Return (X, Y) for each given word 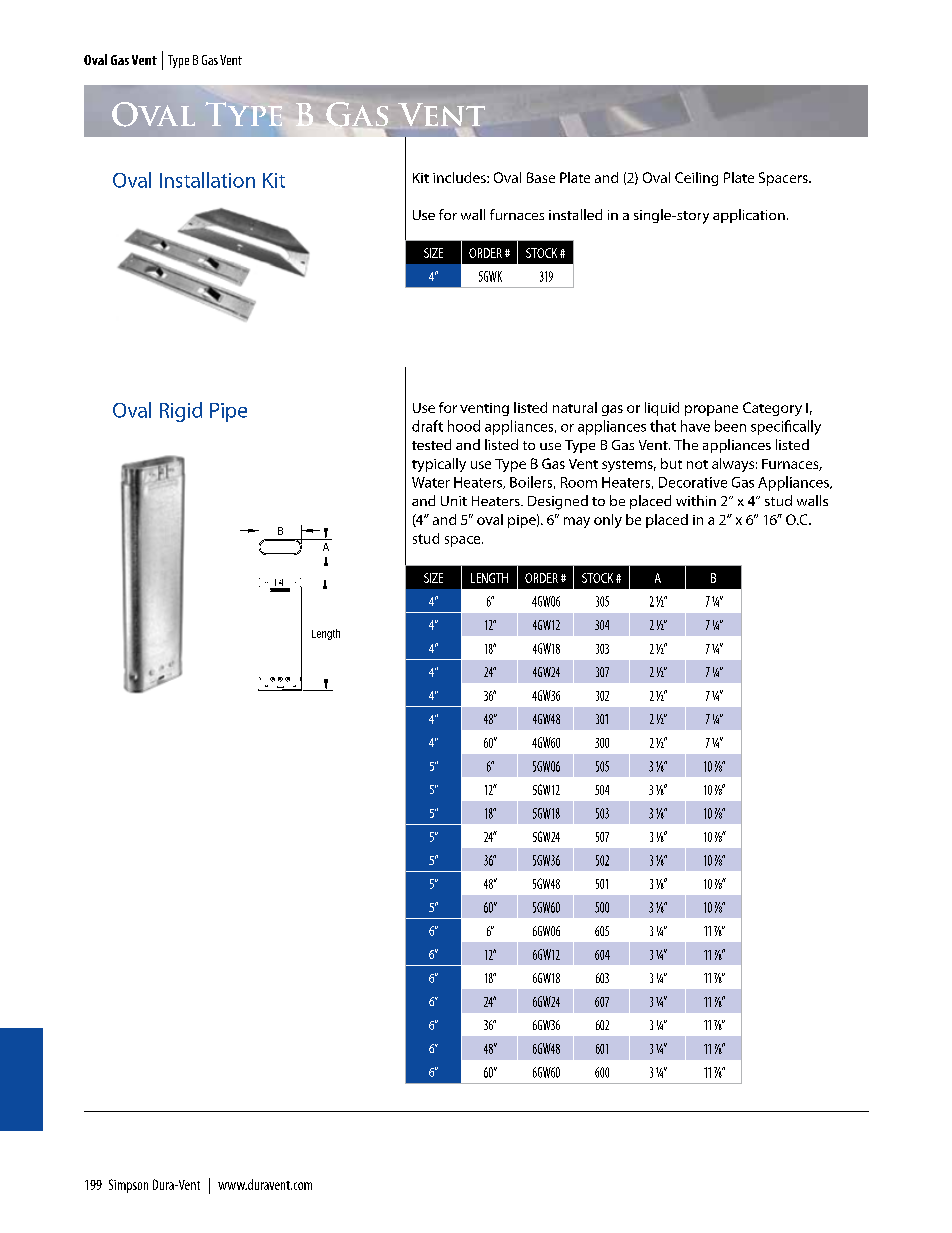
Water (431, 482)
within (696, 500)
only (608, 521)
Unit (454, 501)
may (577, 522)
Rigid (181, 412)
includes (460, 177)
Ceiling (696, 179)
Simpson (128, 1186)
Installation (207, 180)
